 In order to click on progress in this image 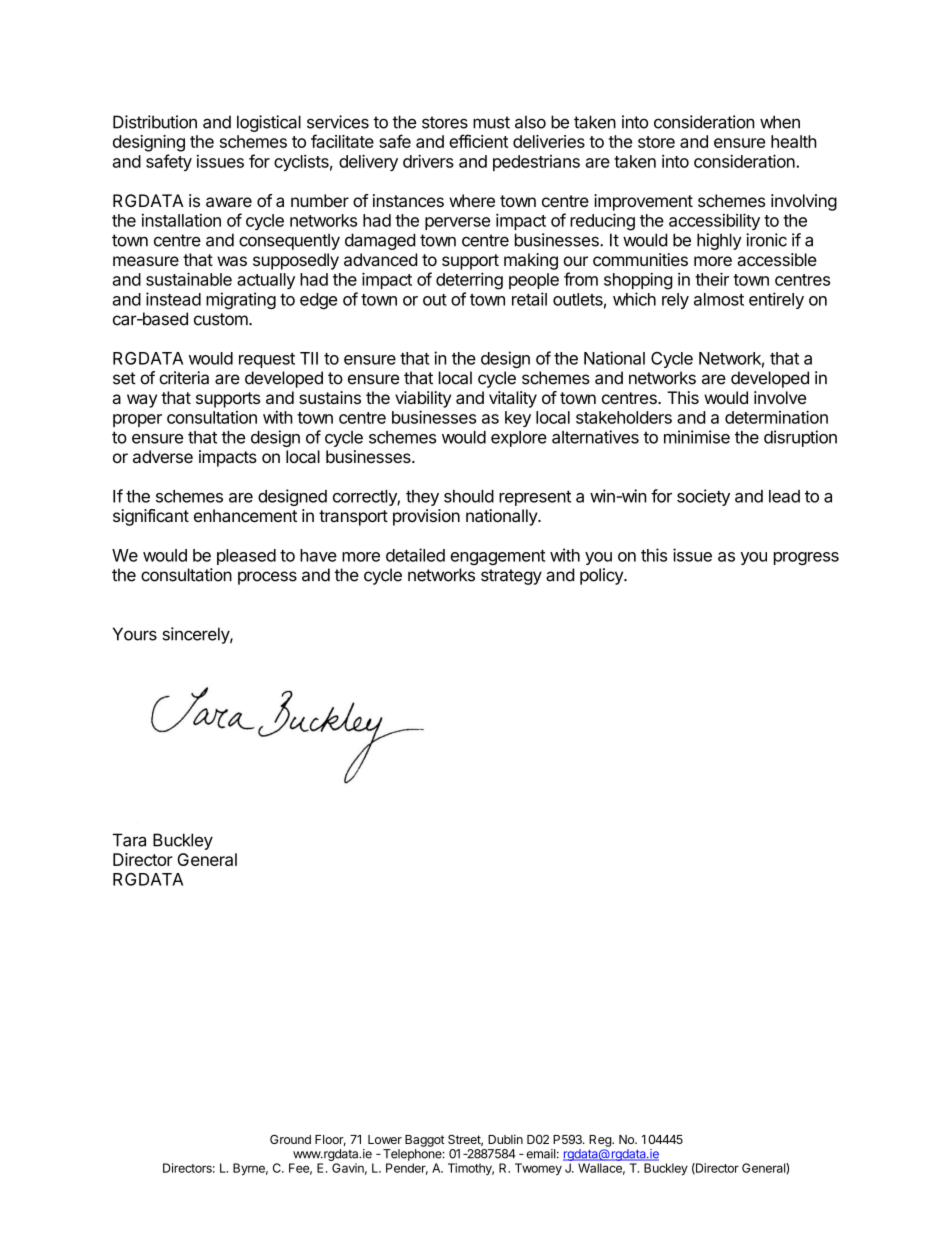, I will do `click(806, 558)`.
